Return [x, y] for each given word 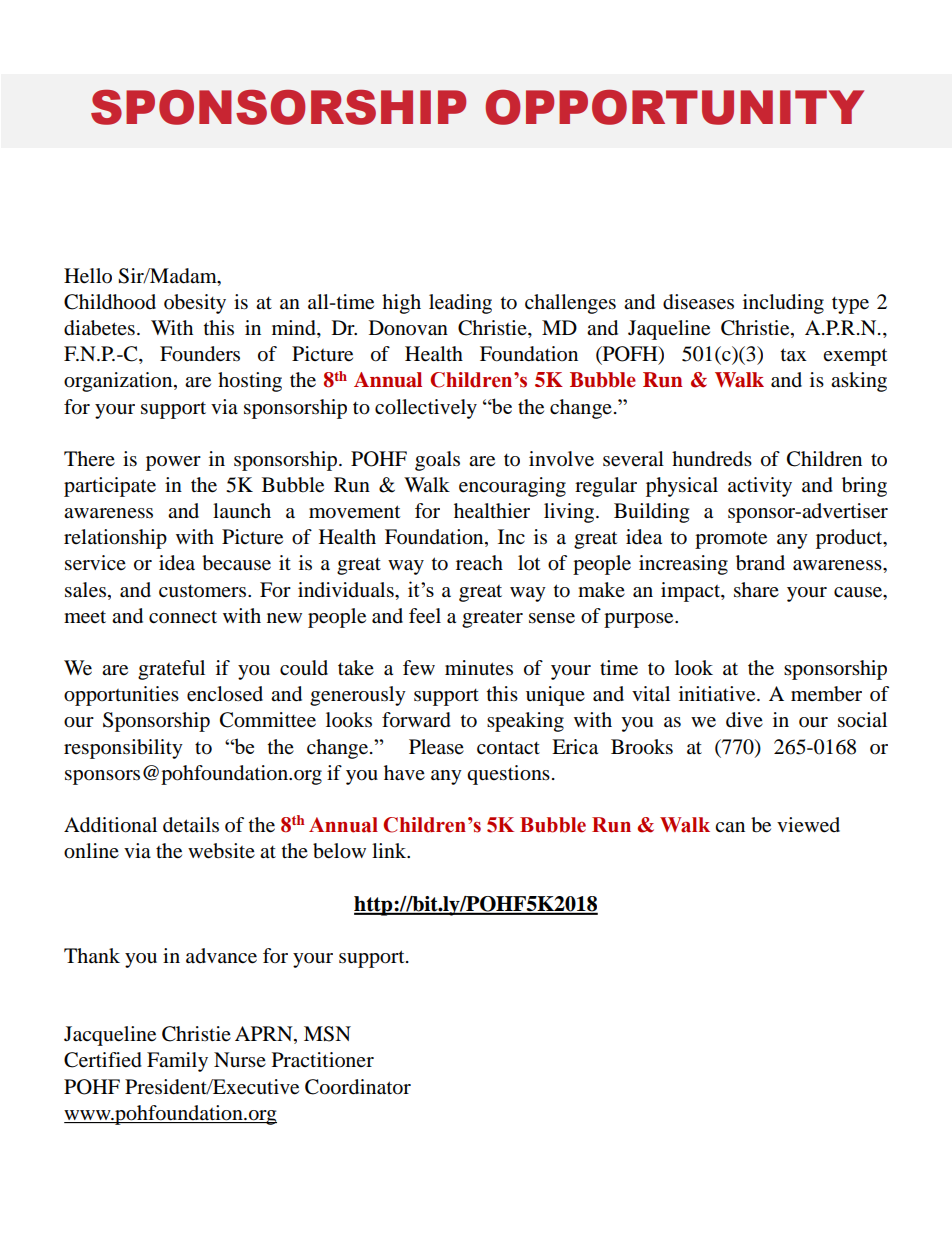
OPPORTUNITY [674, 107]
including [783, 304]
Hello [88, 276]
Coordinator [358, 1087]
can [730, 827]
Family [177, 1062]
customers [204, 591]
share [756, 590]
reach [479, 563]
